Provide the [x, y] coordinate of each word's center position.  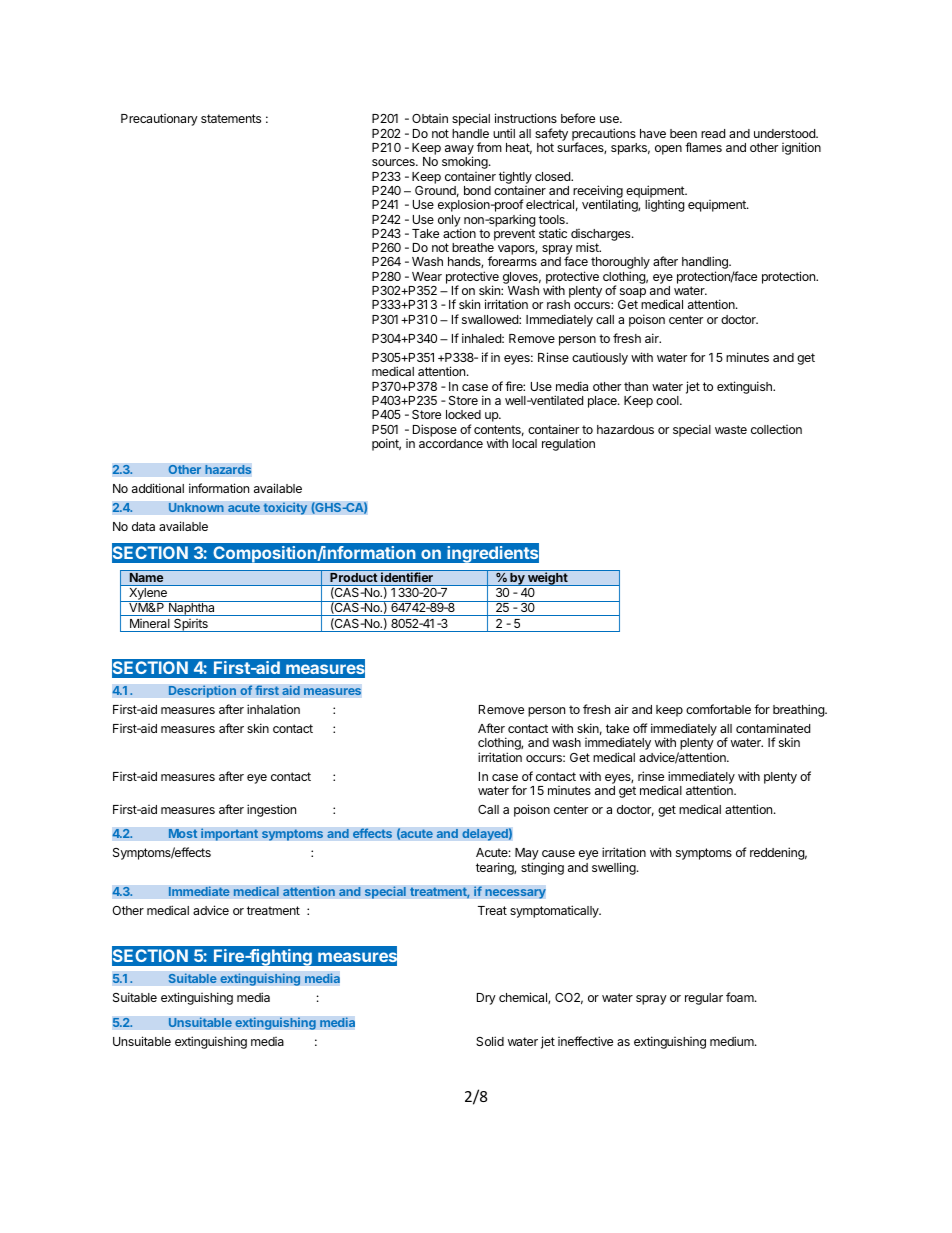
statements [231, 118]
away [459, 151]
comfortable [718, 709]
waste [731, 429]
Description [202, 691]
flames [703, 147]
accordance [451, 443]
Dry [486, 999]
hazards [228, 469]
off [640, 728]
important [229, 834]
